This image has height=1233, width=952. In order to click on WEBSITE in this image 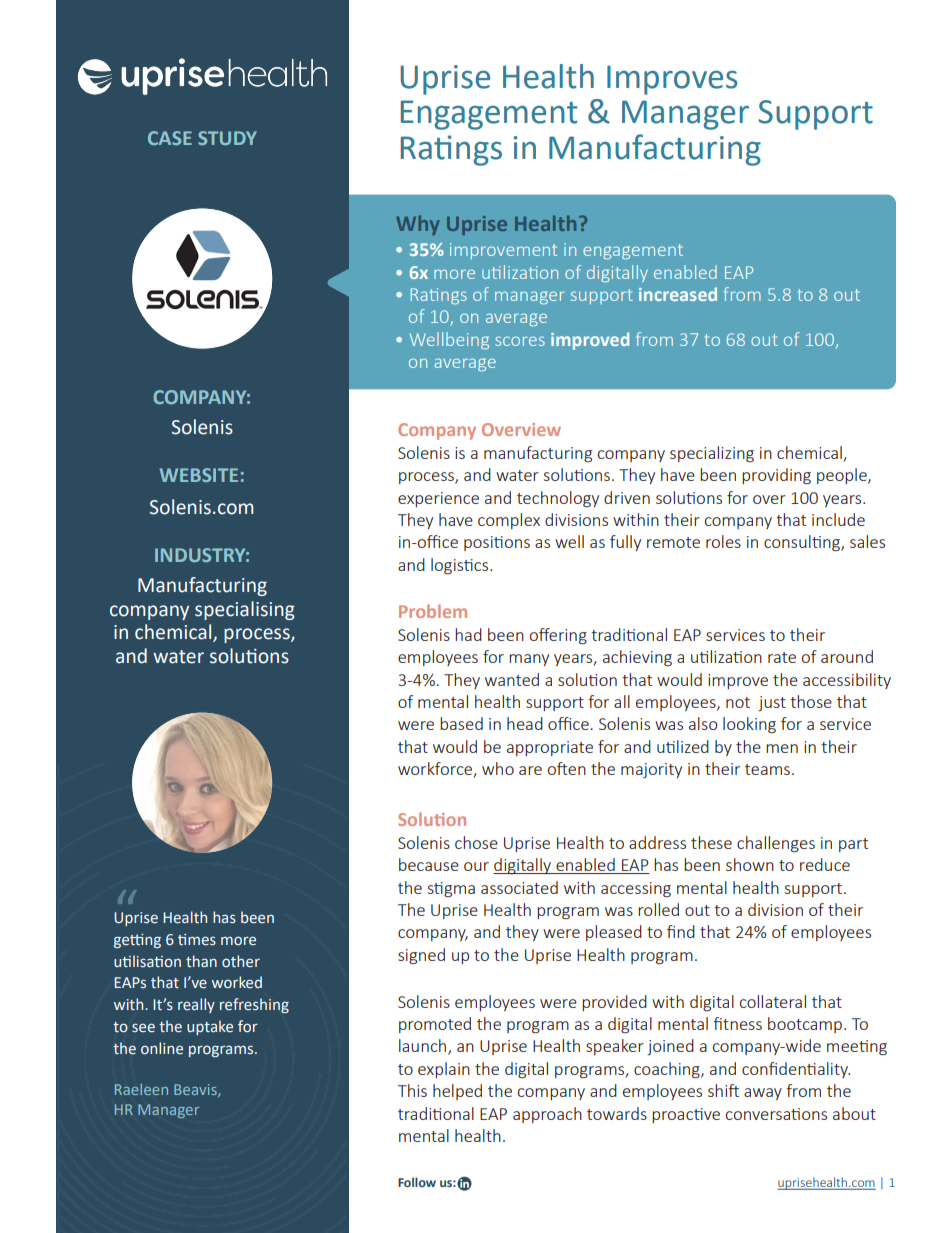, I will do `click(198, 475)`.
